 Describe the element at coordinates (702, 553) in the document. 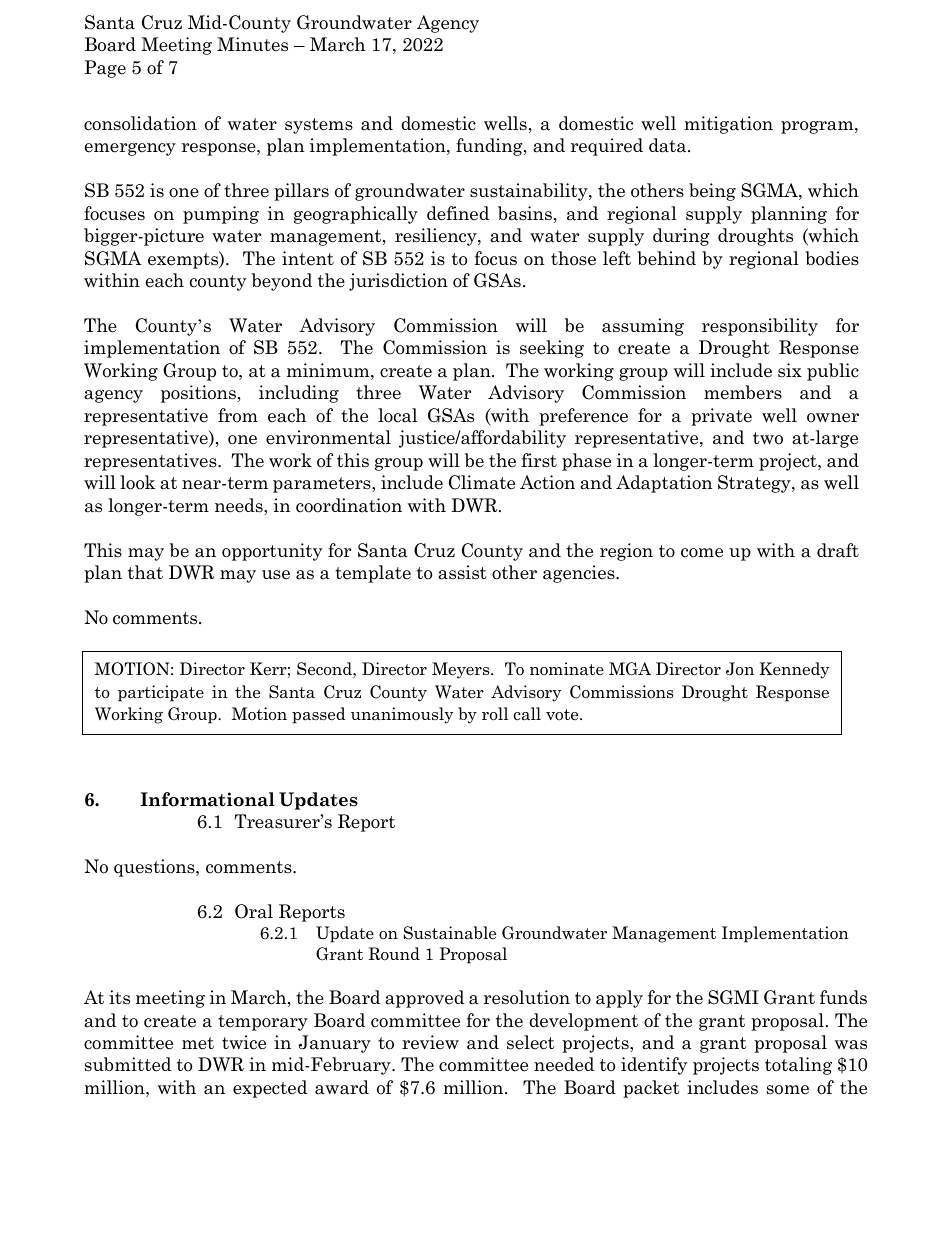

I see `come` at that location.
